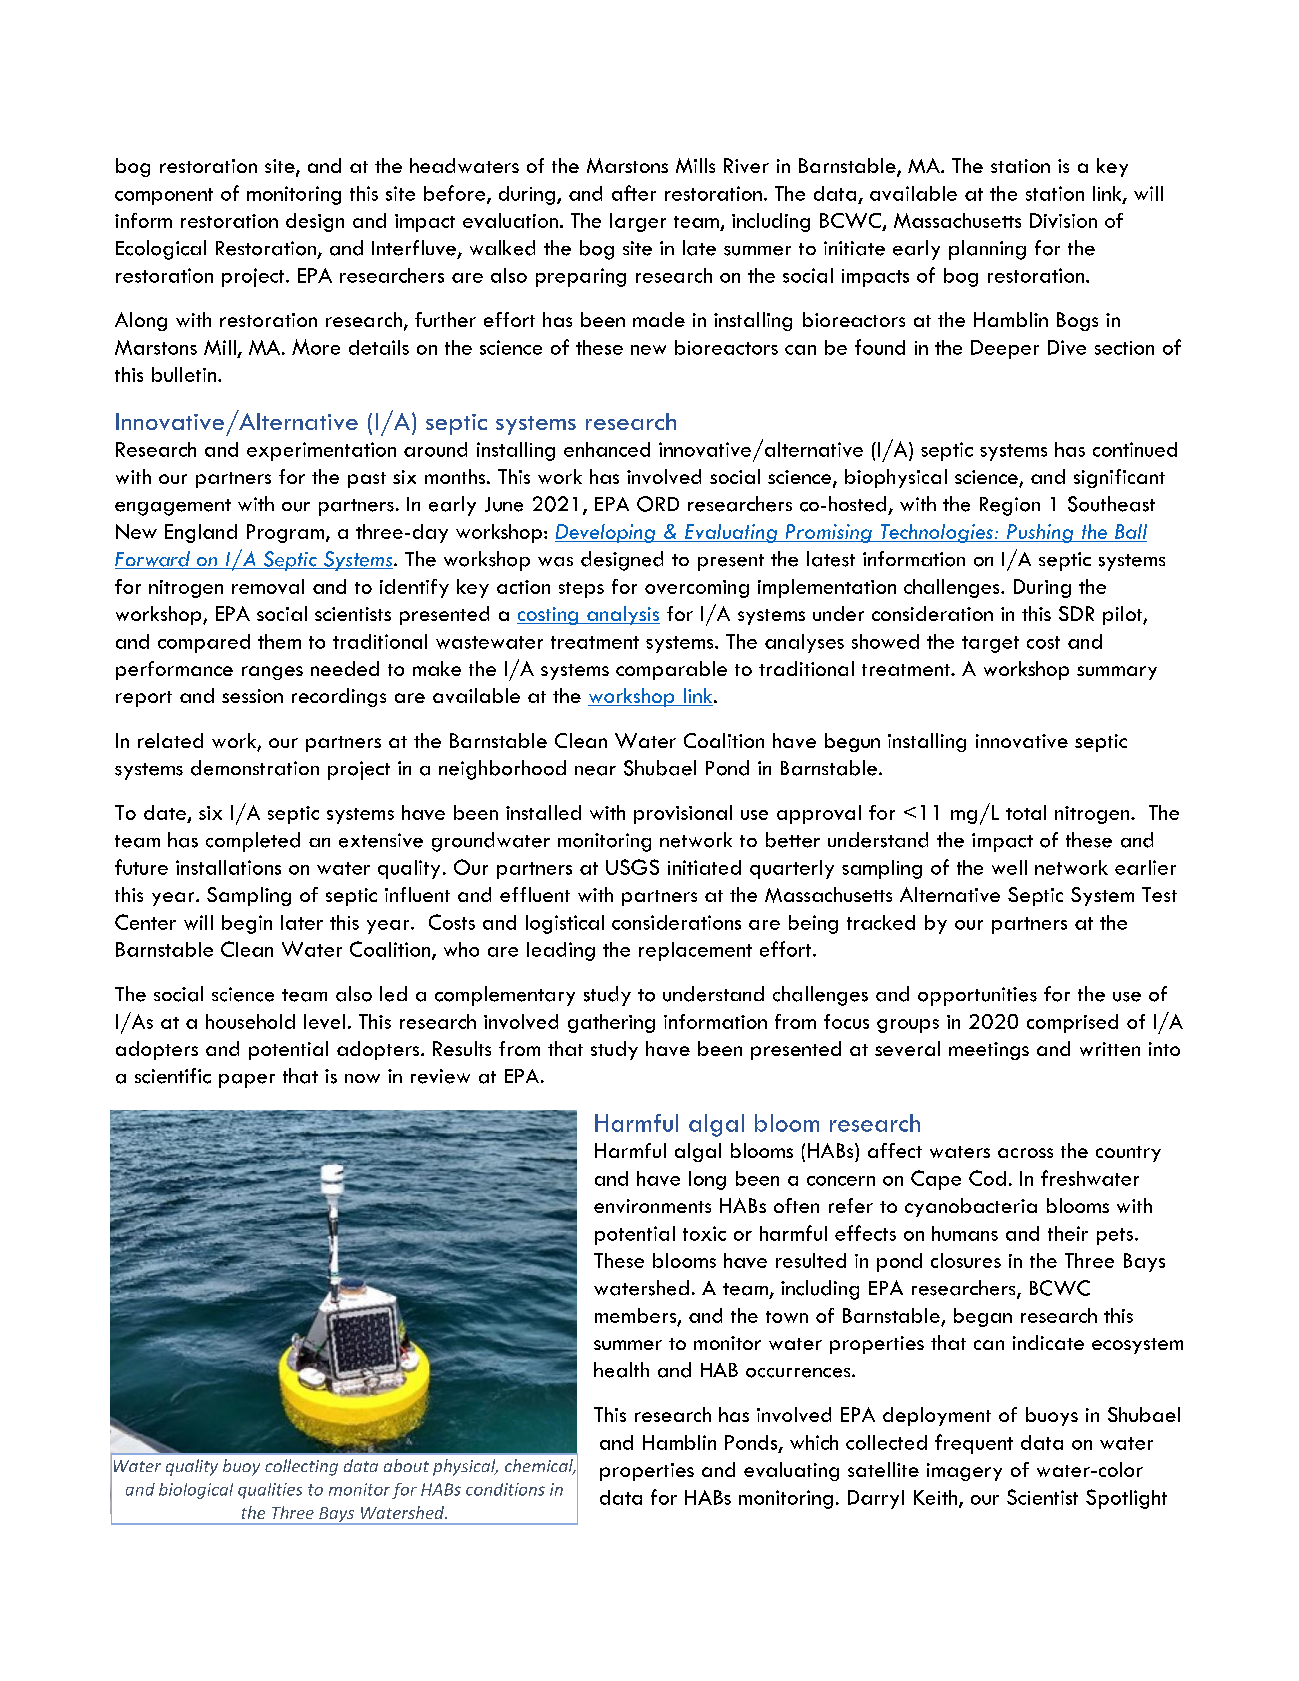  Describe the element at coordinates (164, 196) in the document. I see `component` at that location.
